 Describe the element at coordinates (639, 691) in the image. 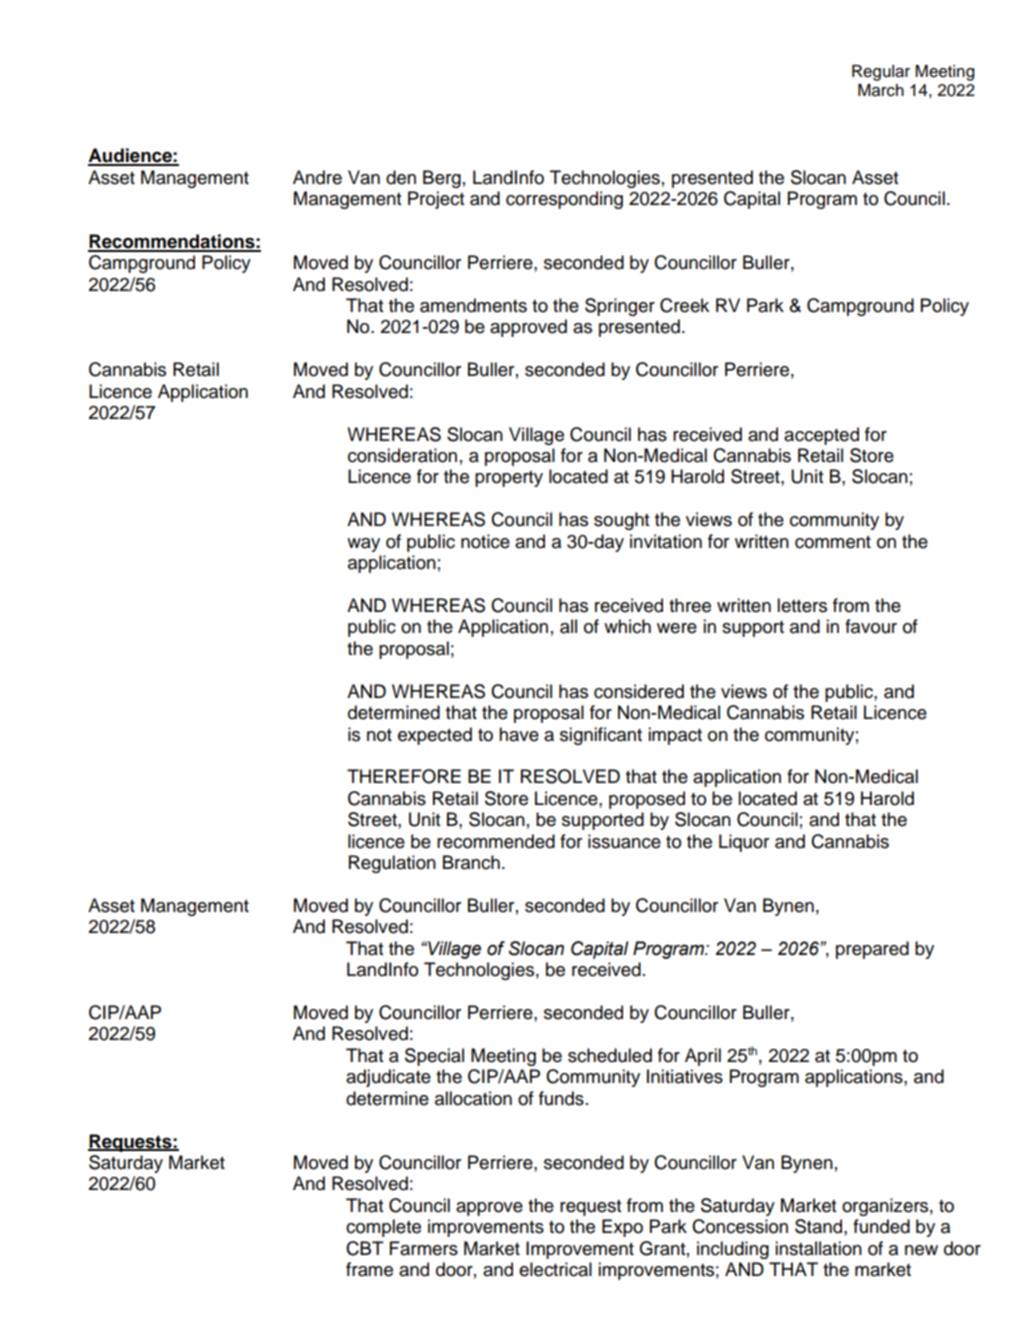

I see `considered` at that location.
